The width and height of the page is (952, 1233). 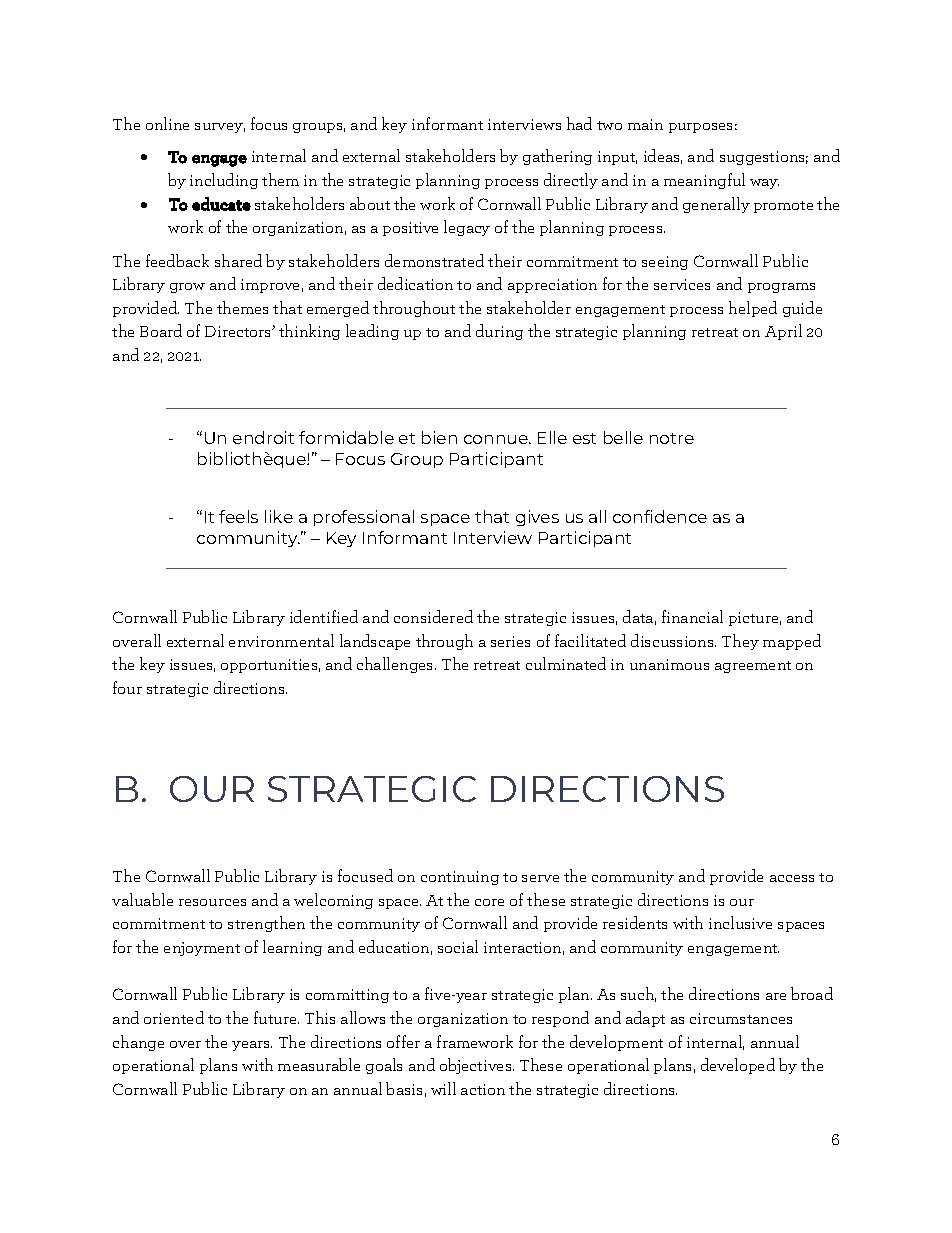 I want to click on bien, so click(x=439, y=437).
